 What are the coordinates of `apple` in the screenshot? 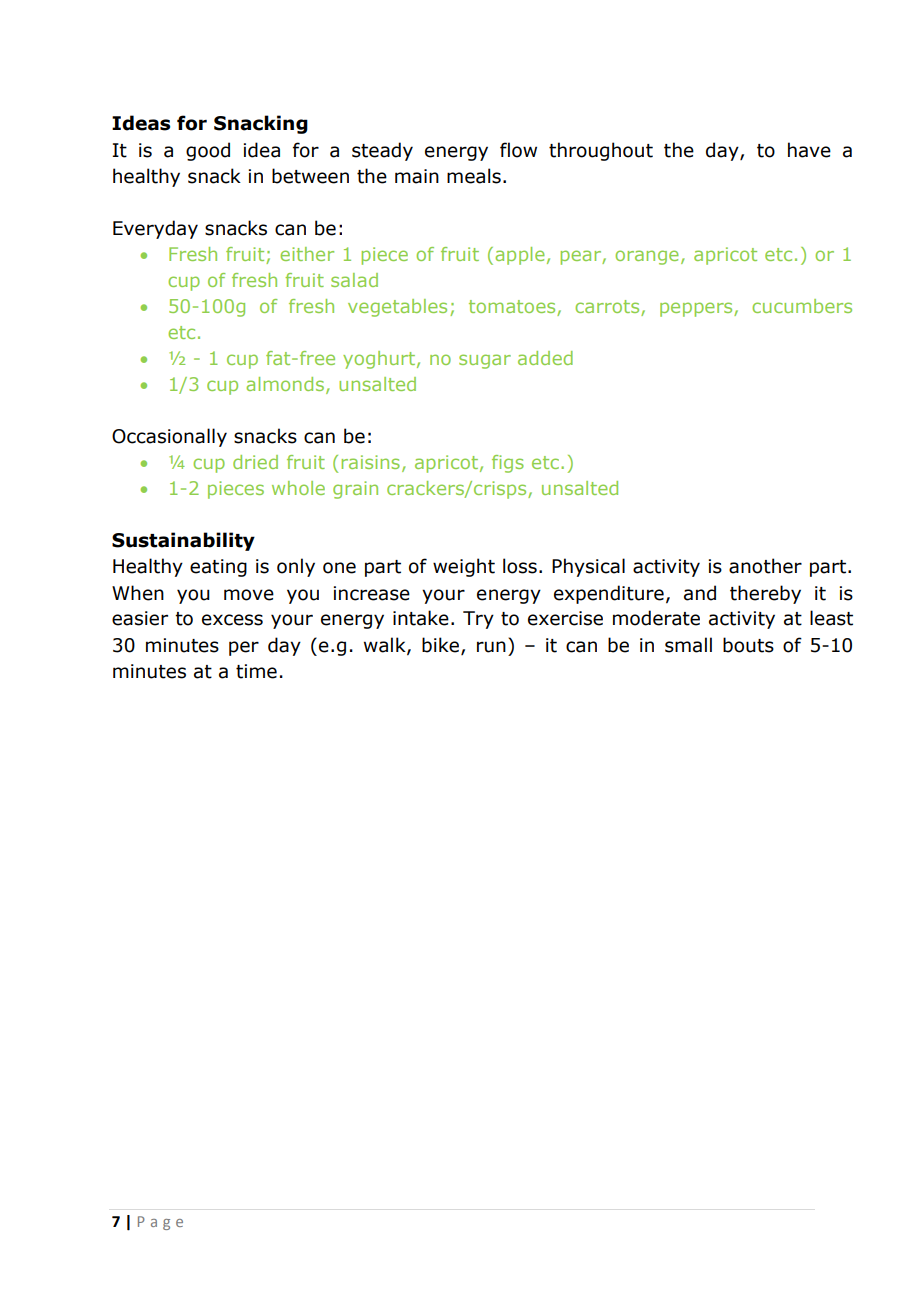 It's located at (520, 256).
